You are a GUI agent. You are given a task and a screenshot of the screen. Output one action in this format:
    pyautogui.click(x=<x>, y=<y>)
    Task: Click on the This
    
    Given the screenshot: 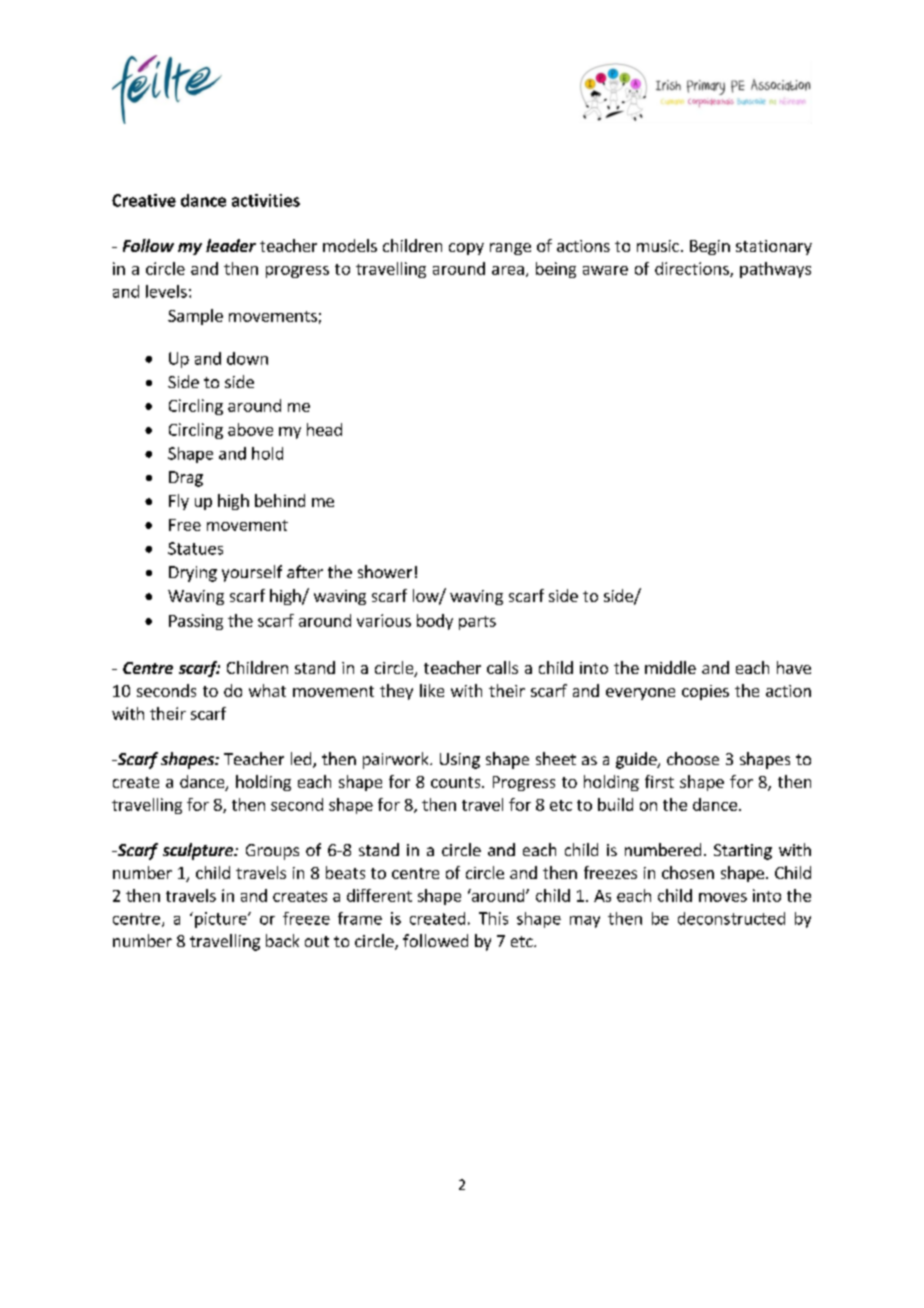 What is the action you would take?
    pyautogui.click(x=493, y=918)
